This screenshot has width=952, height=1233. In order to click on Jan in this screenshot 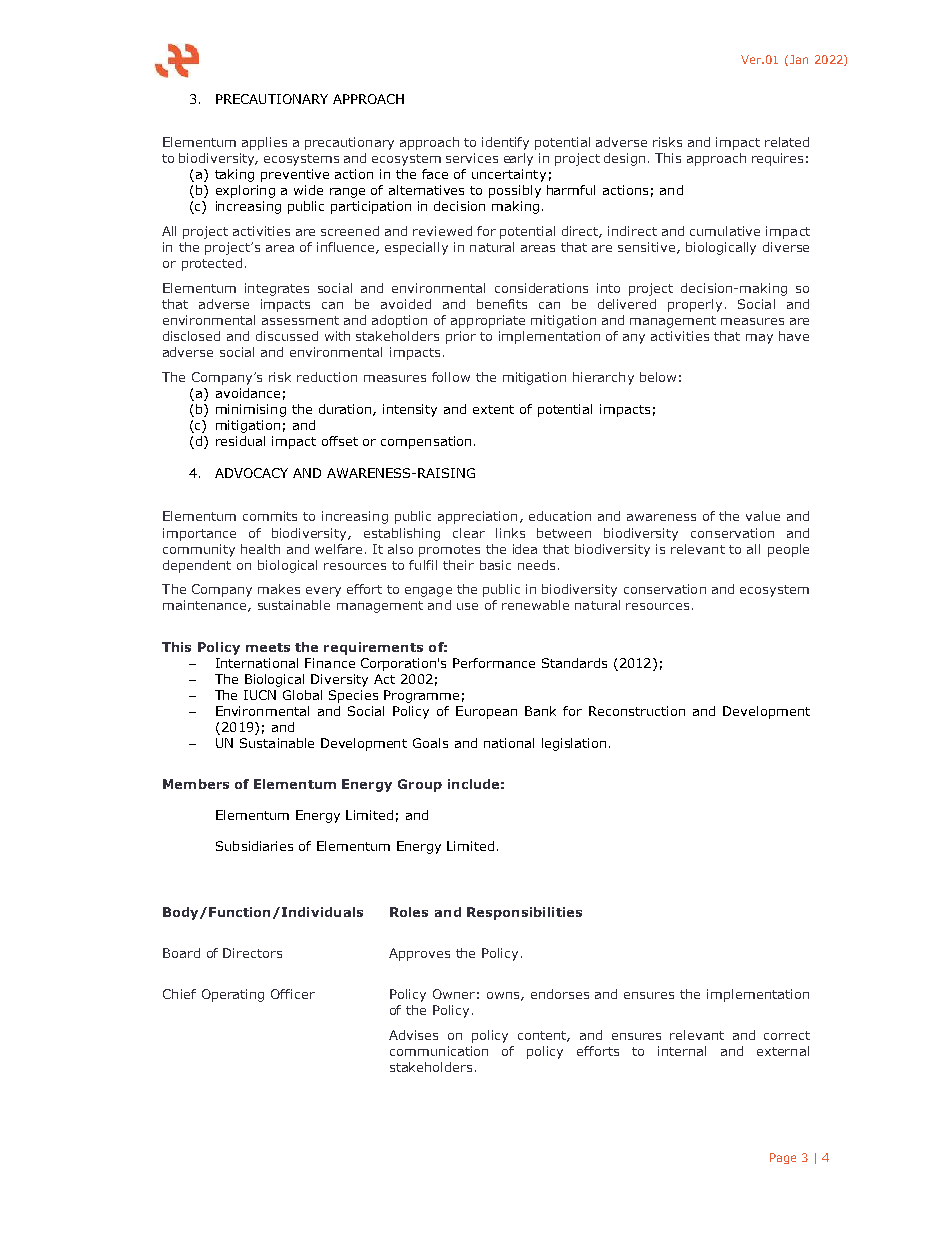, I will do `click(799, 59)`.
